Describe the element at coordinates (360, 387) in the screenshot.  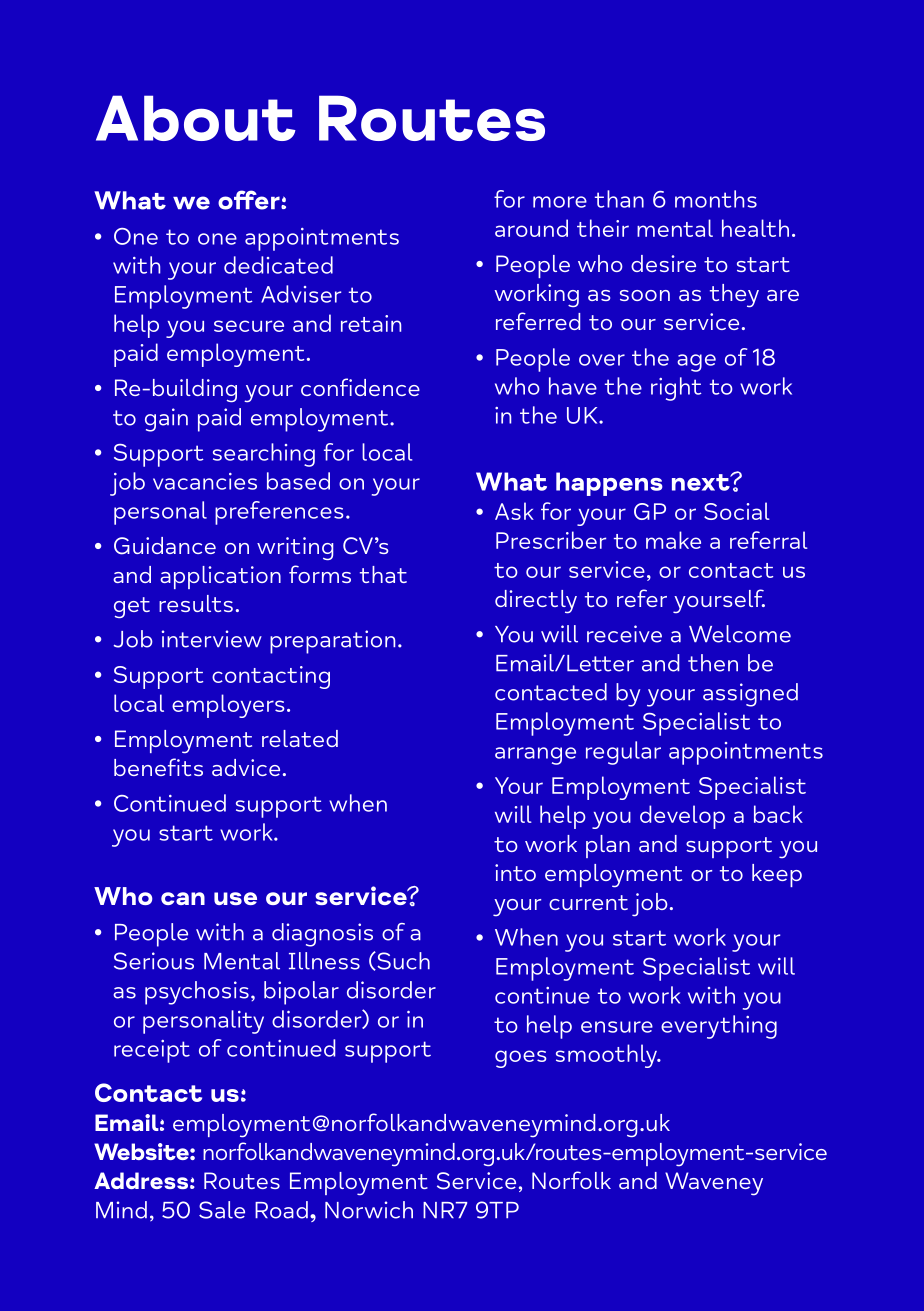
I see `confidence` at that location.
